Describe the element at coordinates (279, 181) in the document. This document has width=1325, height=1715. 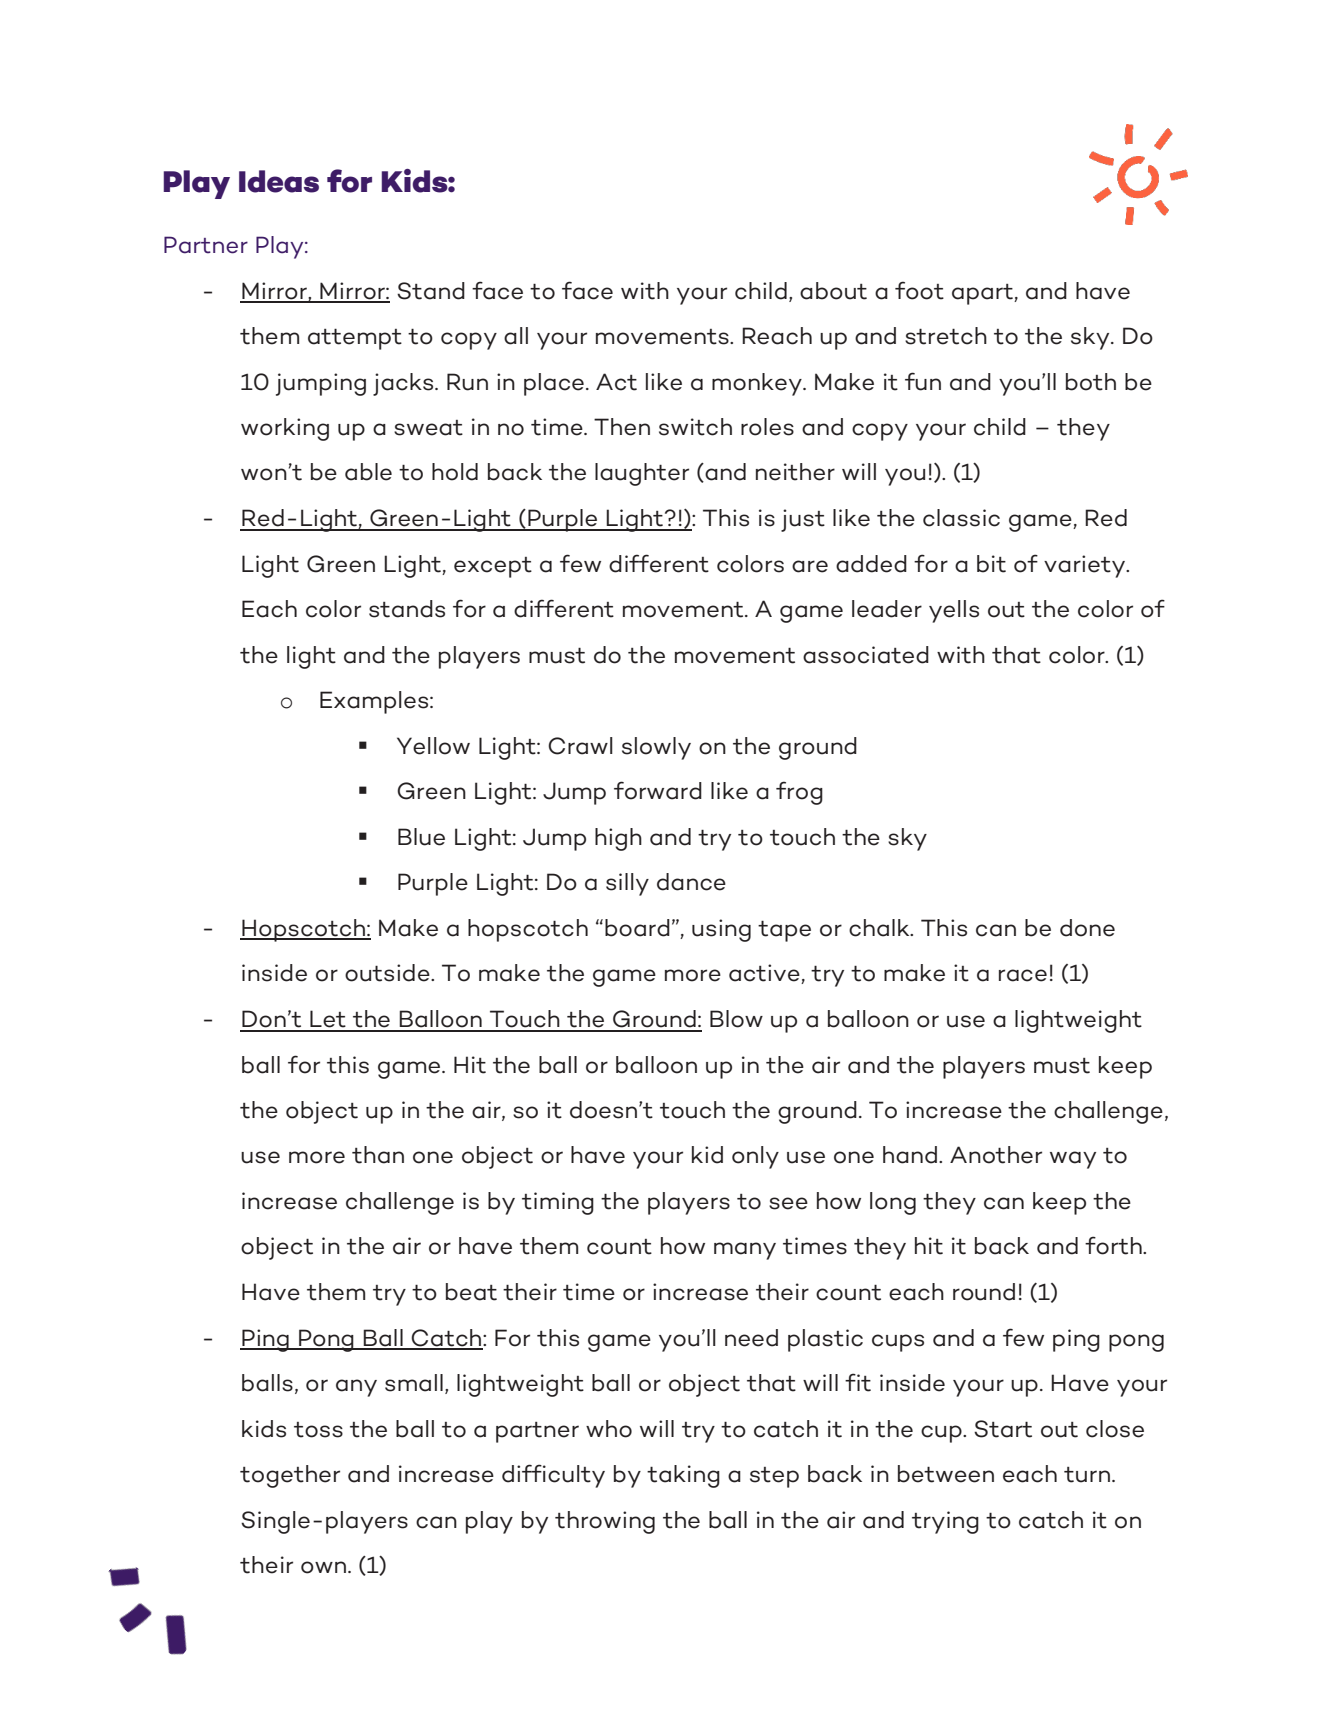
I see `Ideas` at that location.
